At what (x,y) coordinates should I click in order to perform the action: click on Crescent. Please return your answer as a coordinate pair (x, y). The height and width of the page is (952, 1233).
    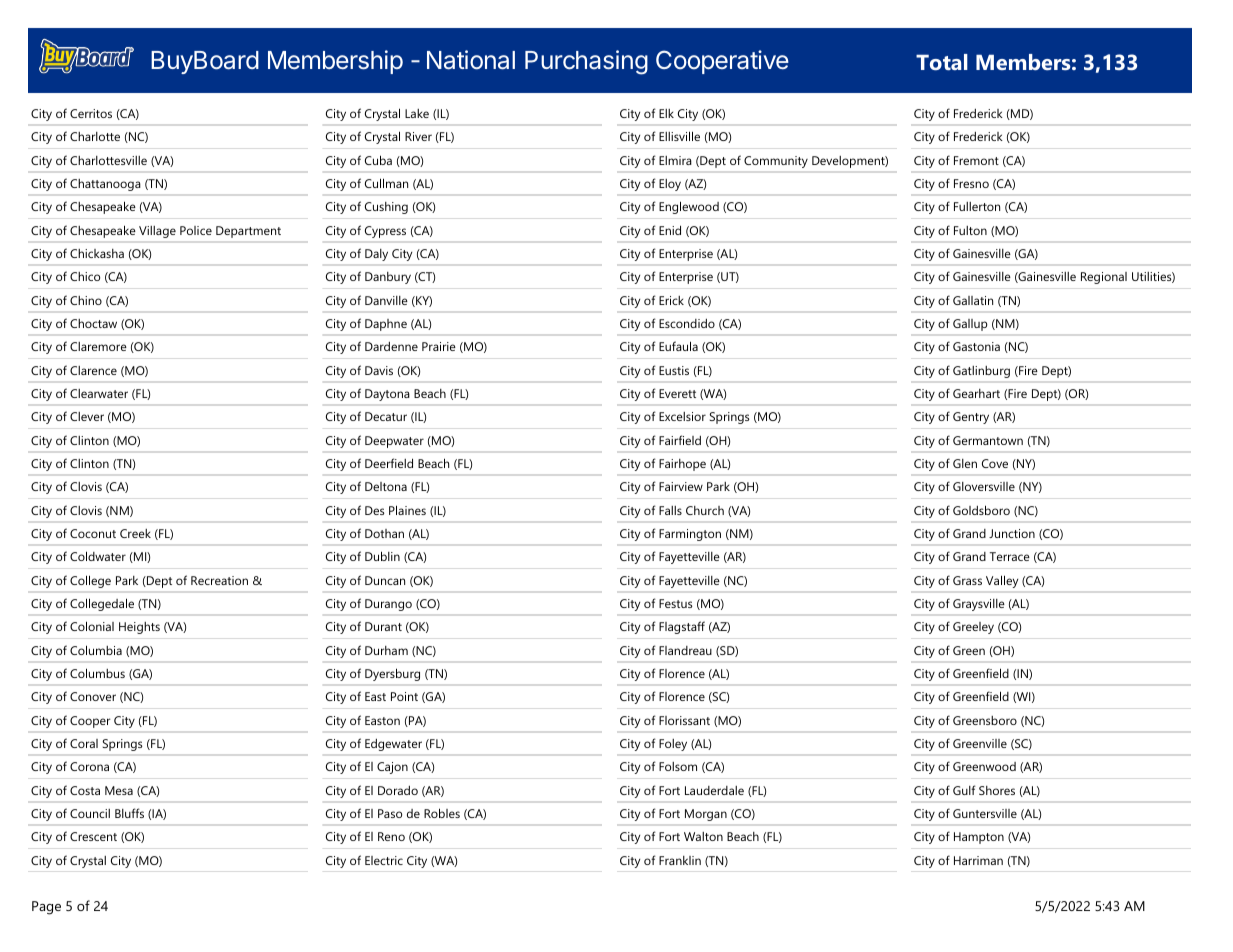
    Looking at the image, I should click on (93, 836).
